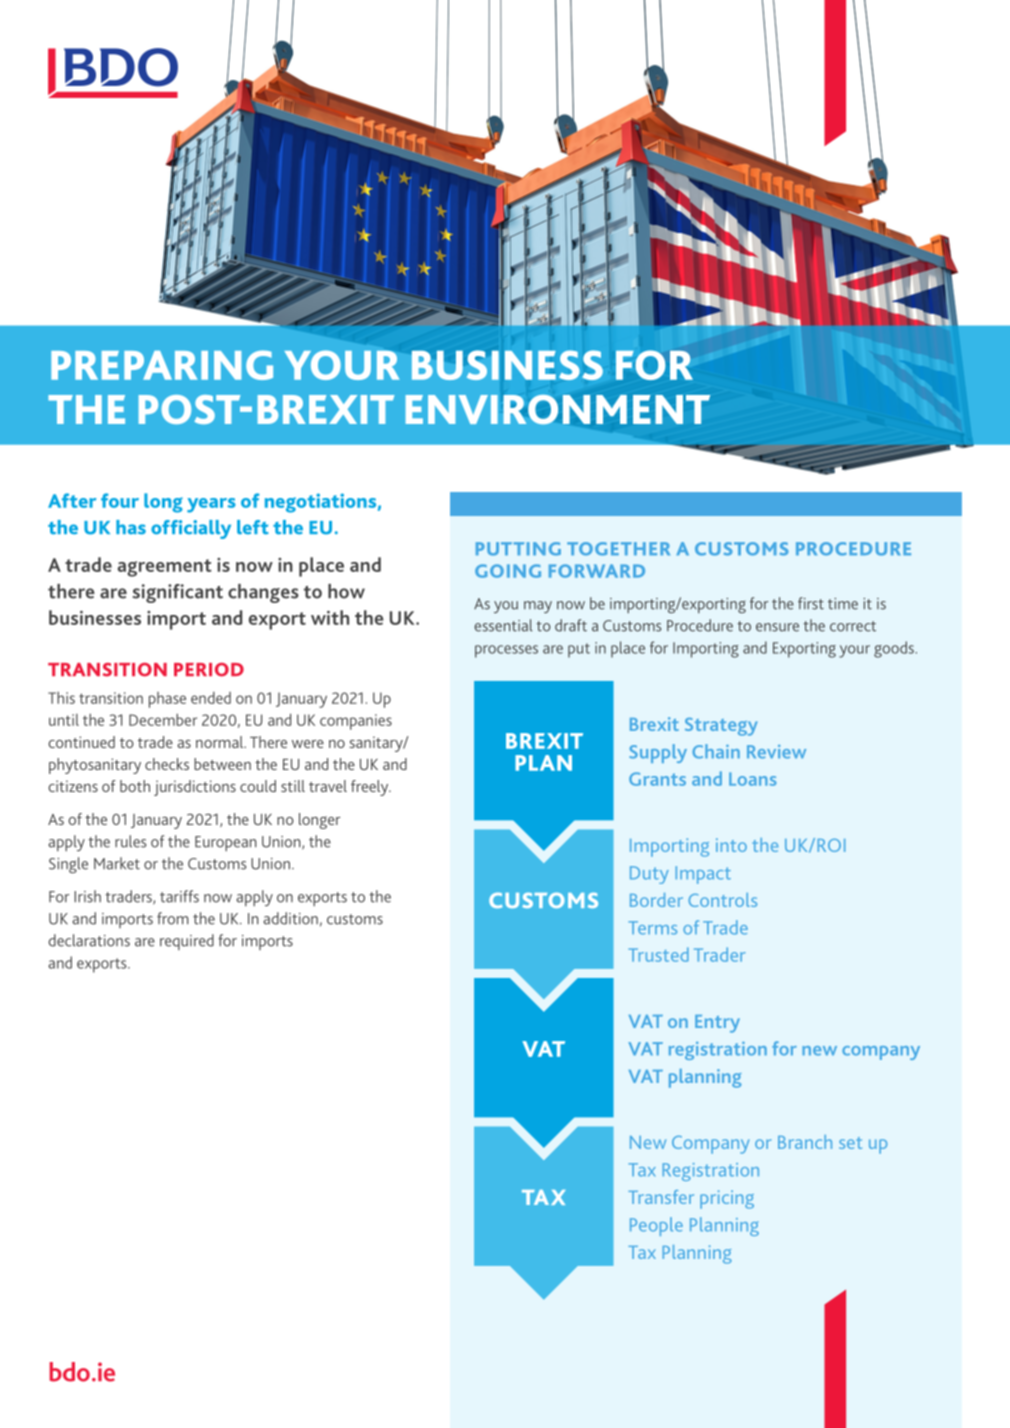 The image size is (1010, 1428). What do you see at coordinates (135, 786) in the screenshot?
I see `both` at bounding box center [135, 786].
